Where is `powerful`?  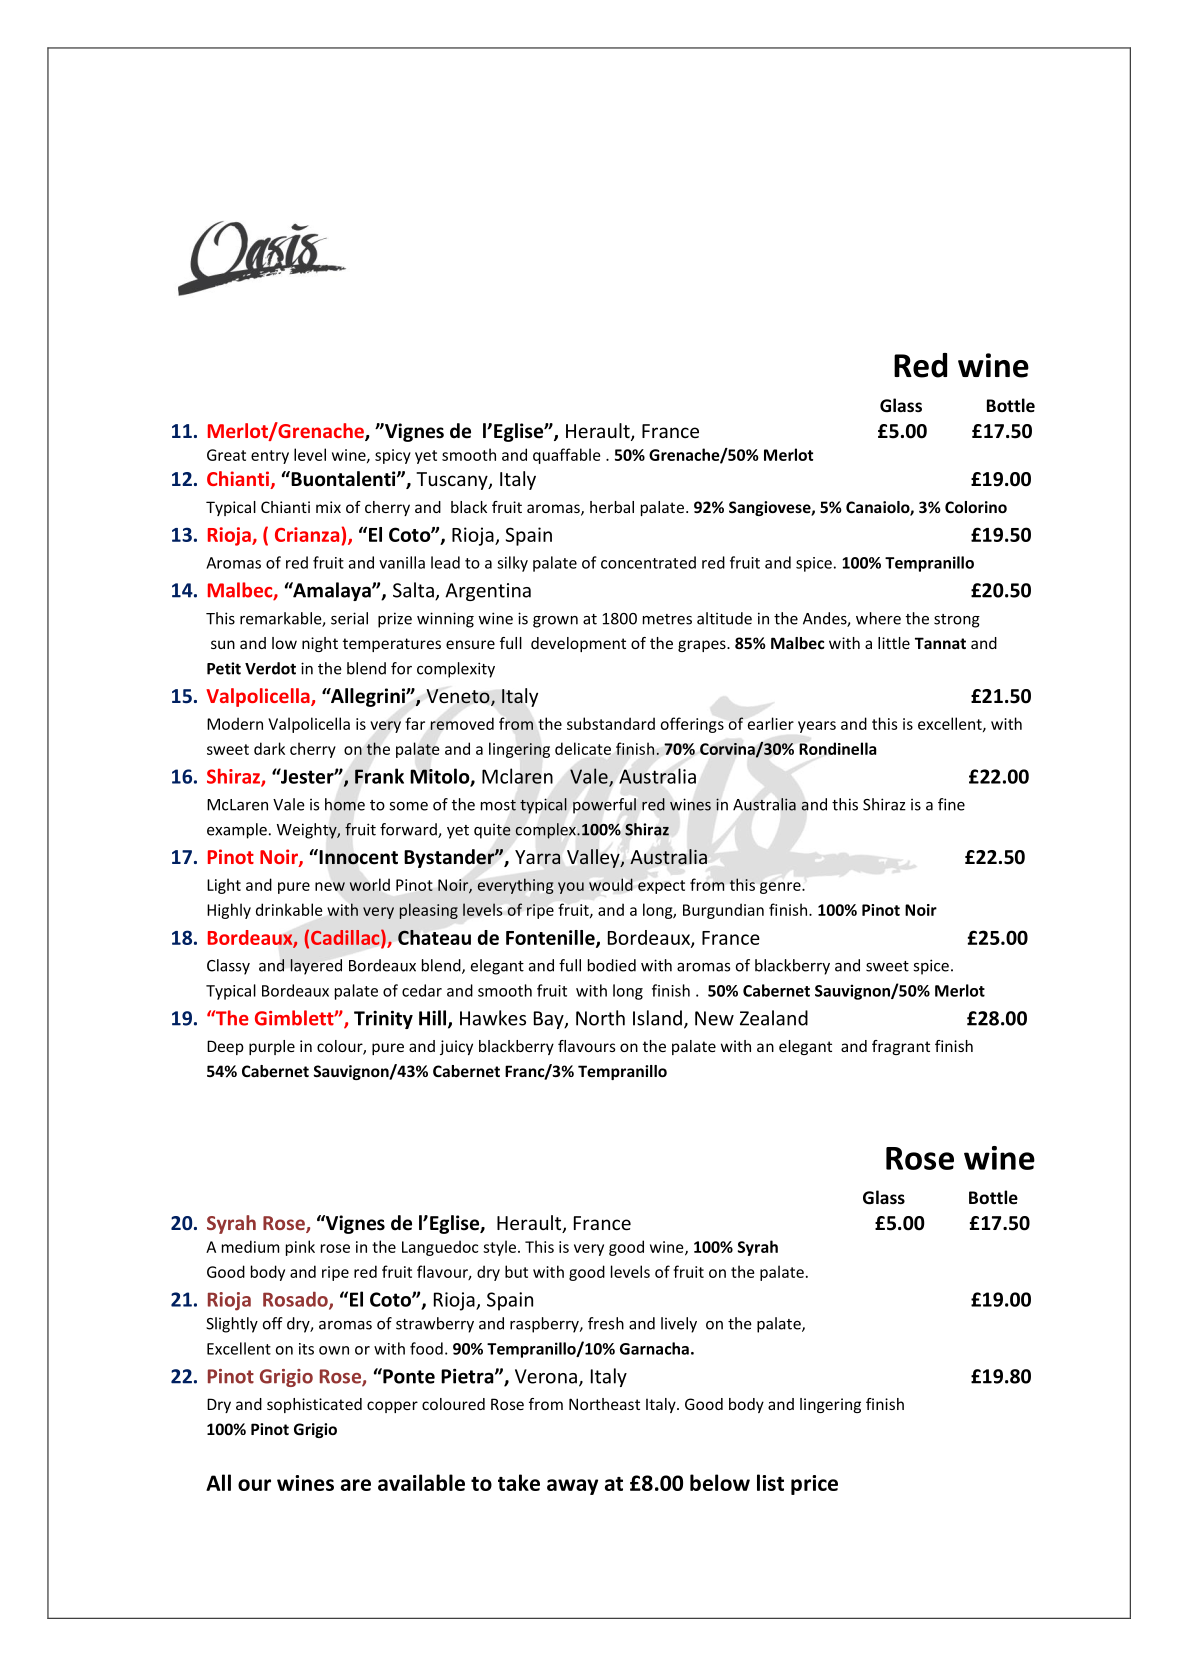 powerful is located at coordinates (604, 805).
